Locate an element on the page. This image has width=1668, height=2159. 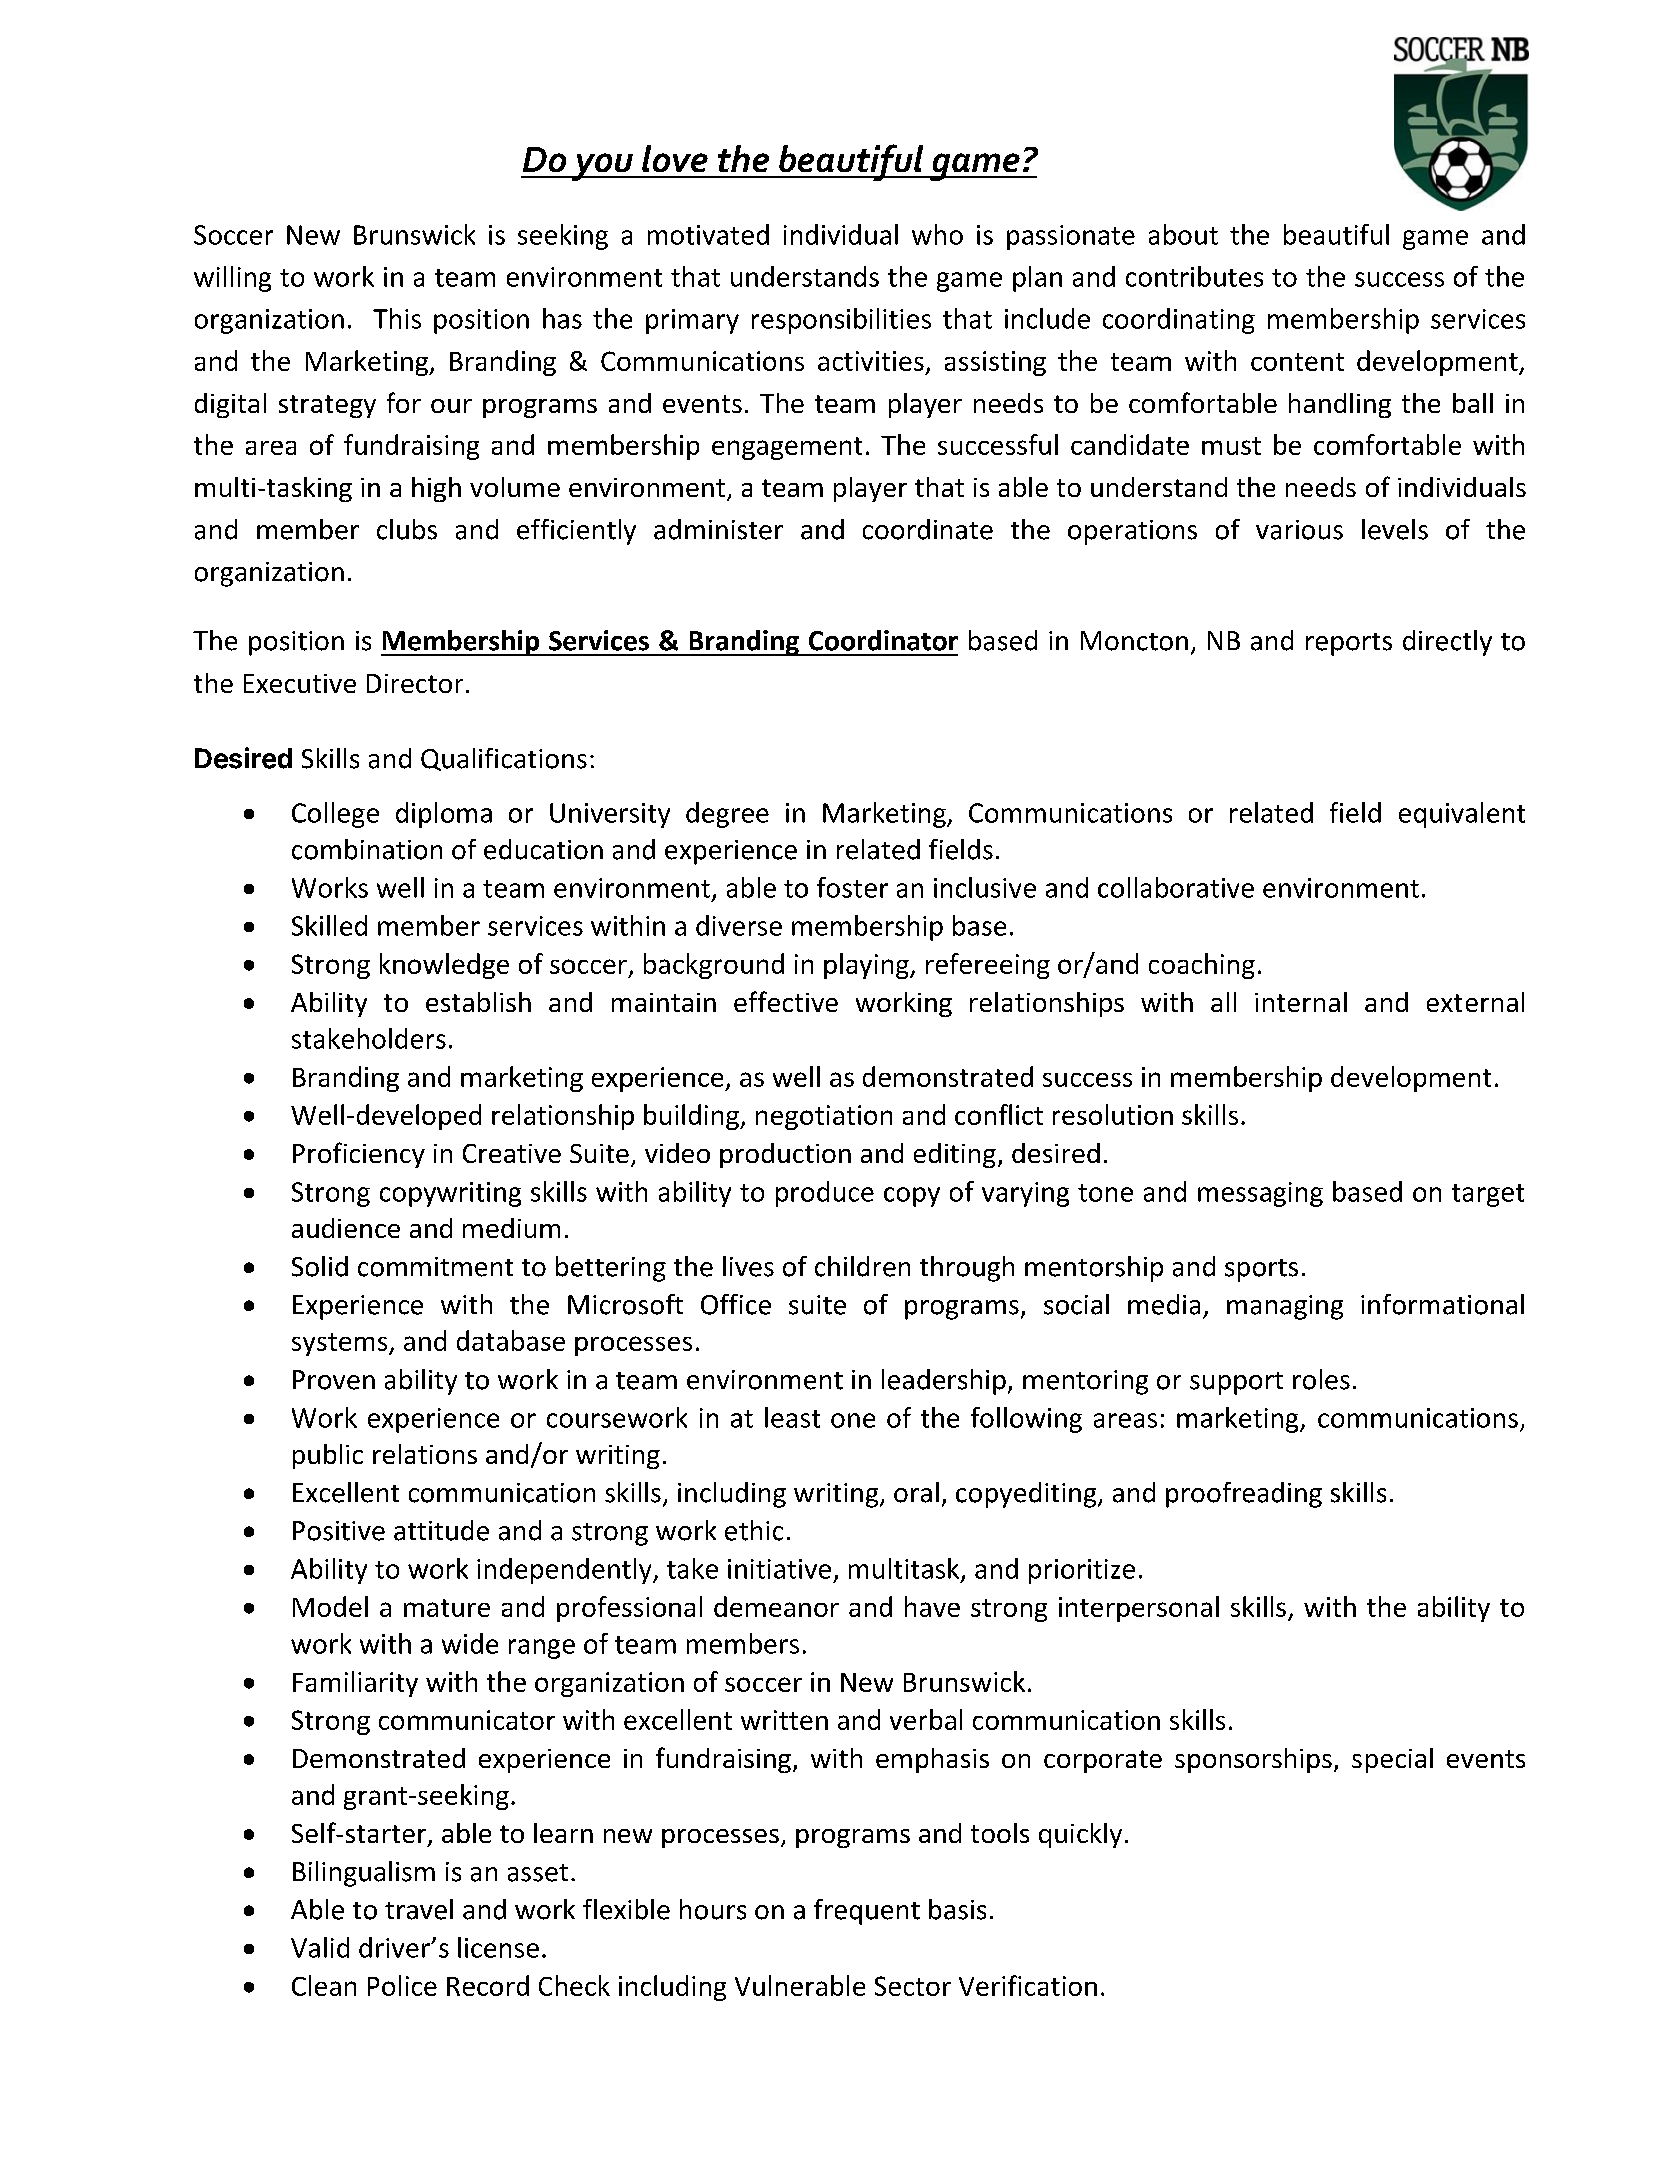
about is located at coordinates (1183, 234).
